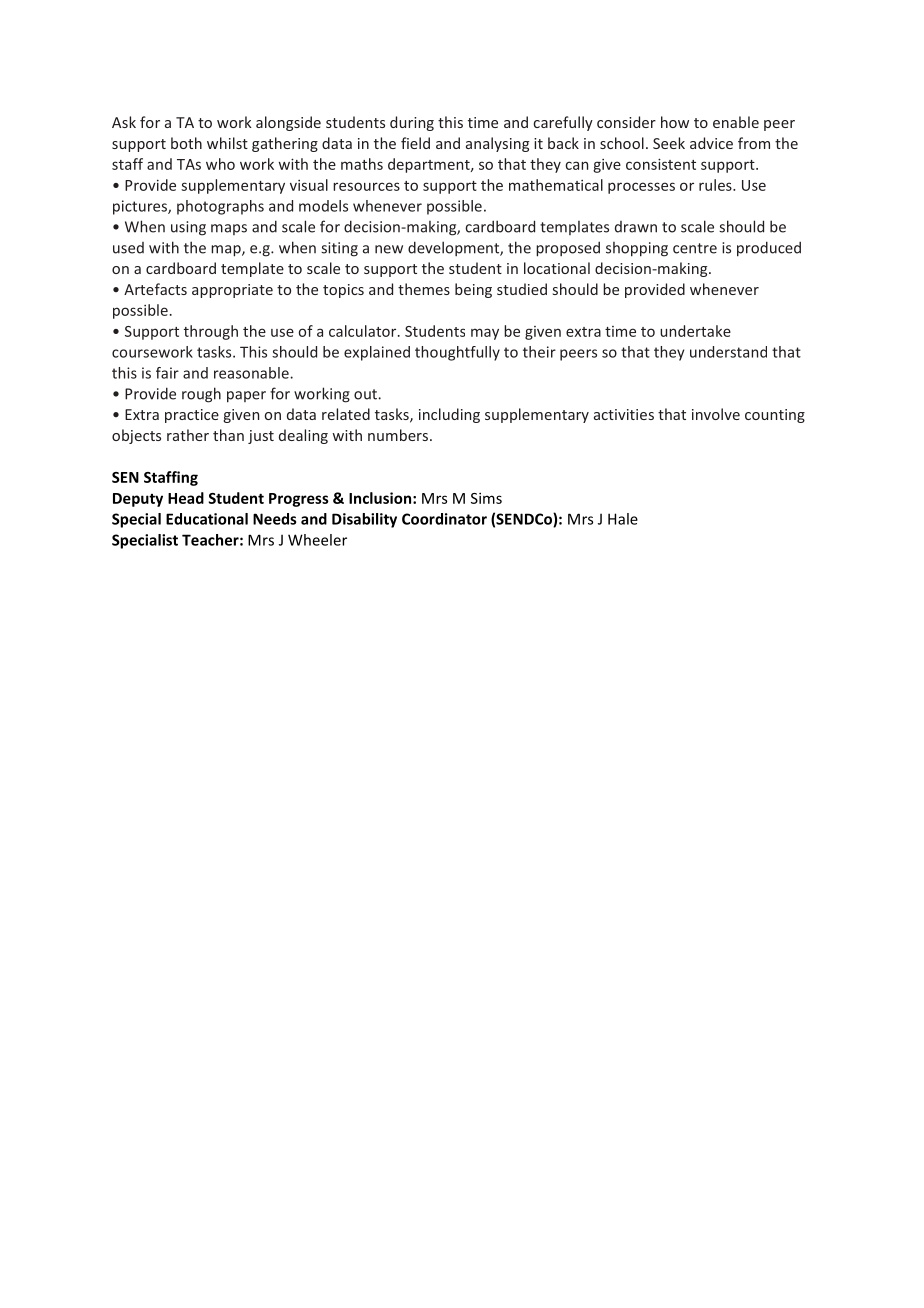 Image resolution: width=924 pixels, height=1308 pixels. Describe the element at coordinates (449, 415) in the page. I see `including` at that location.
